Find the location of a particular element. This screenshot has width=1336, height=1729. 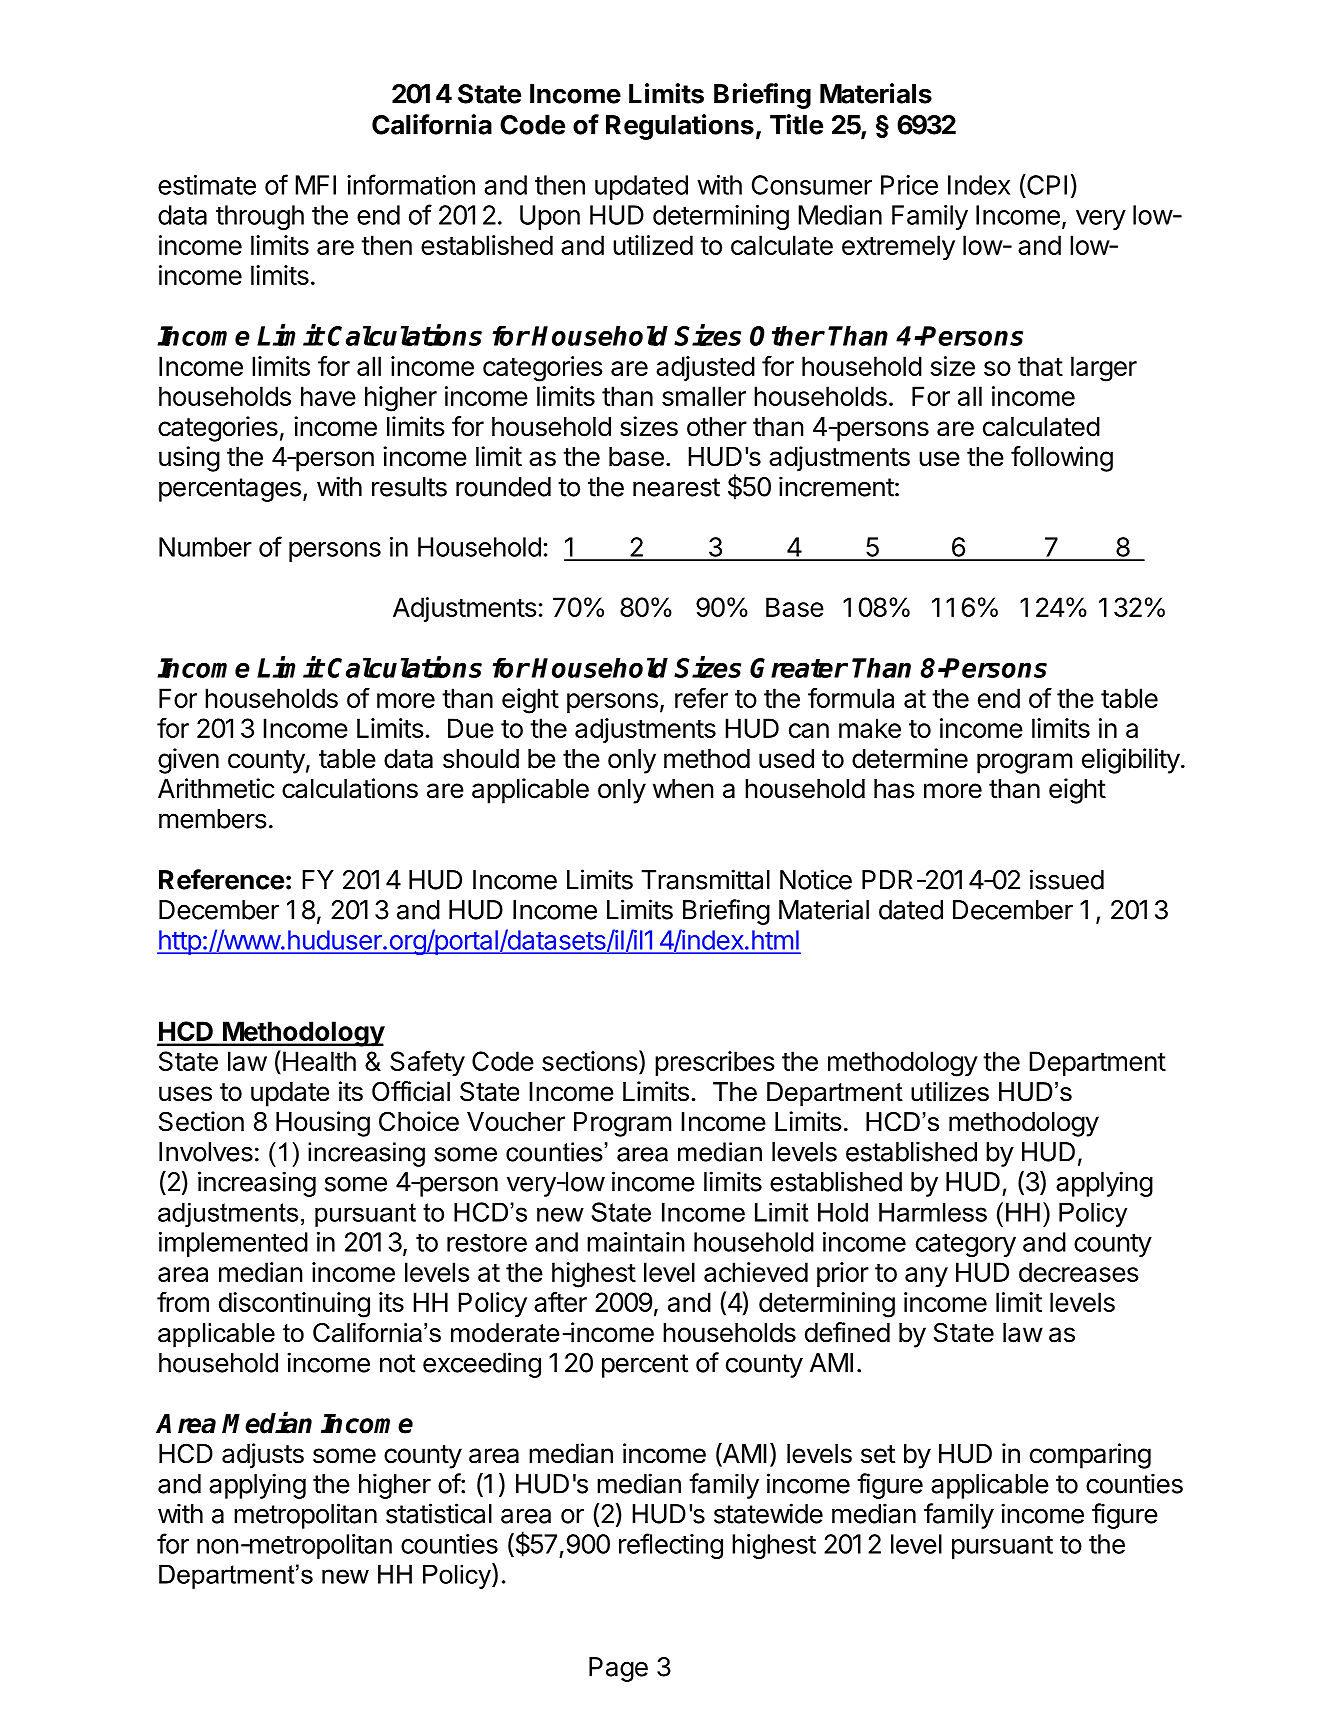

Arithmetic is located at coordinates (216, 788).
